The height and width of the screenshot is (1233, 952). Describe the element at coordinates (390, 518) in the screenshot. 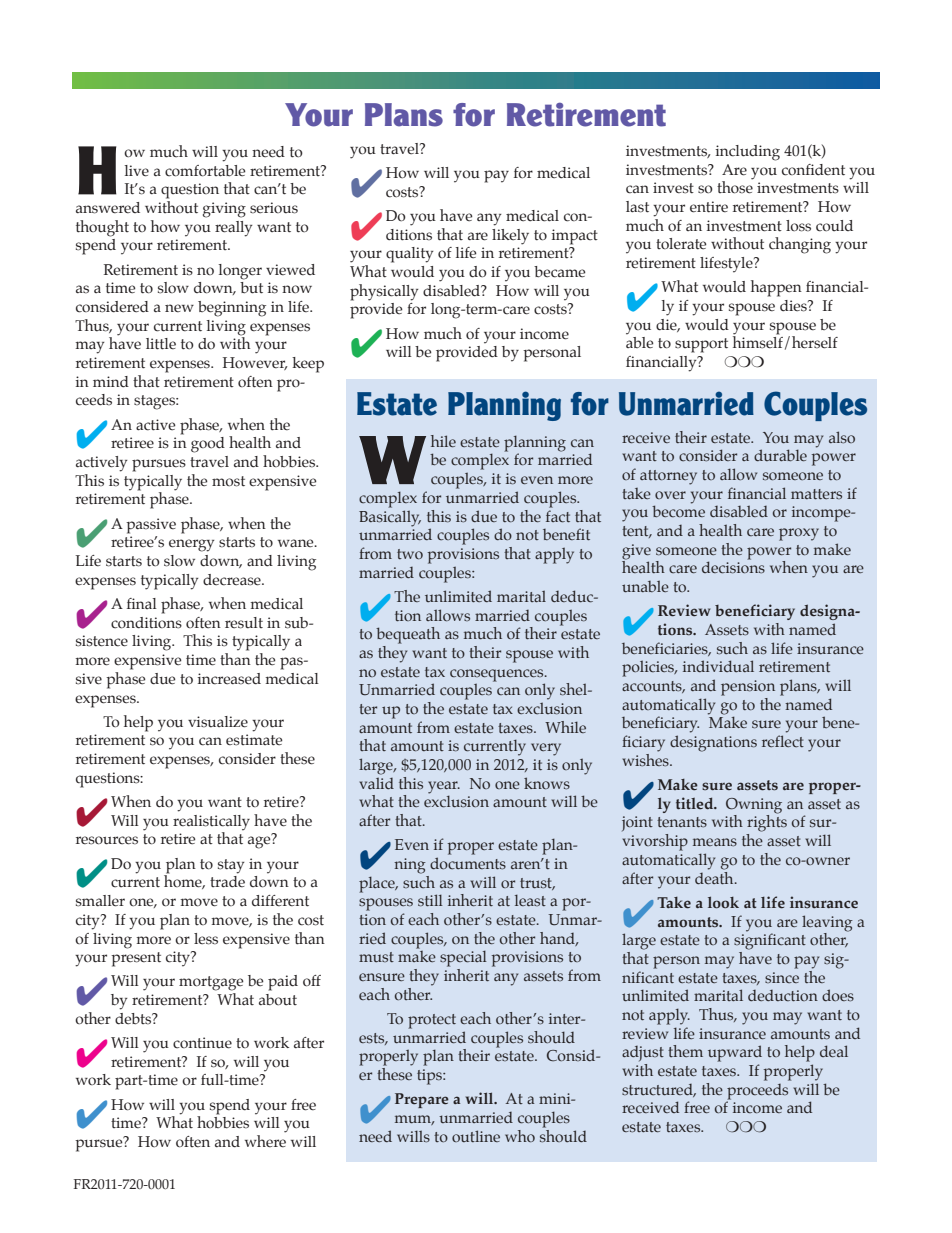

I see `Basically` at that location.
